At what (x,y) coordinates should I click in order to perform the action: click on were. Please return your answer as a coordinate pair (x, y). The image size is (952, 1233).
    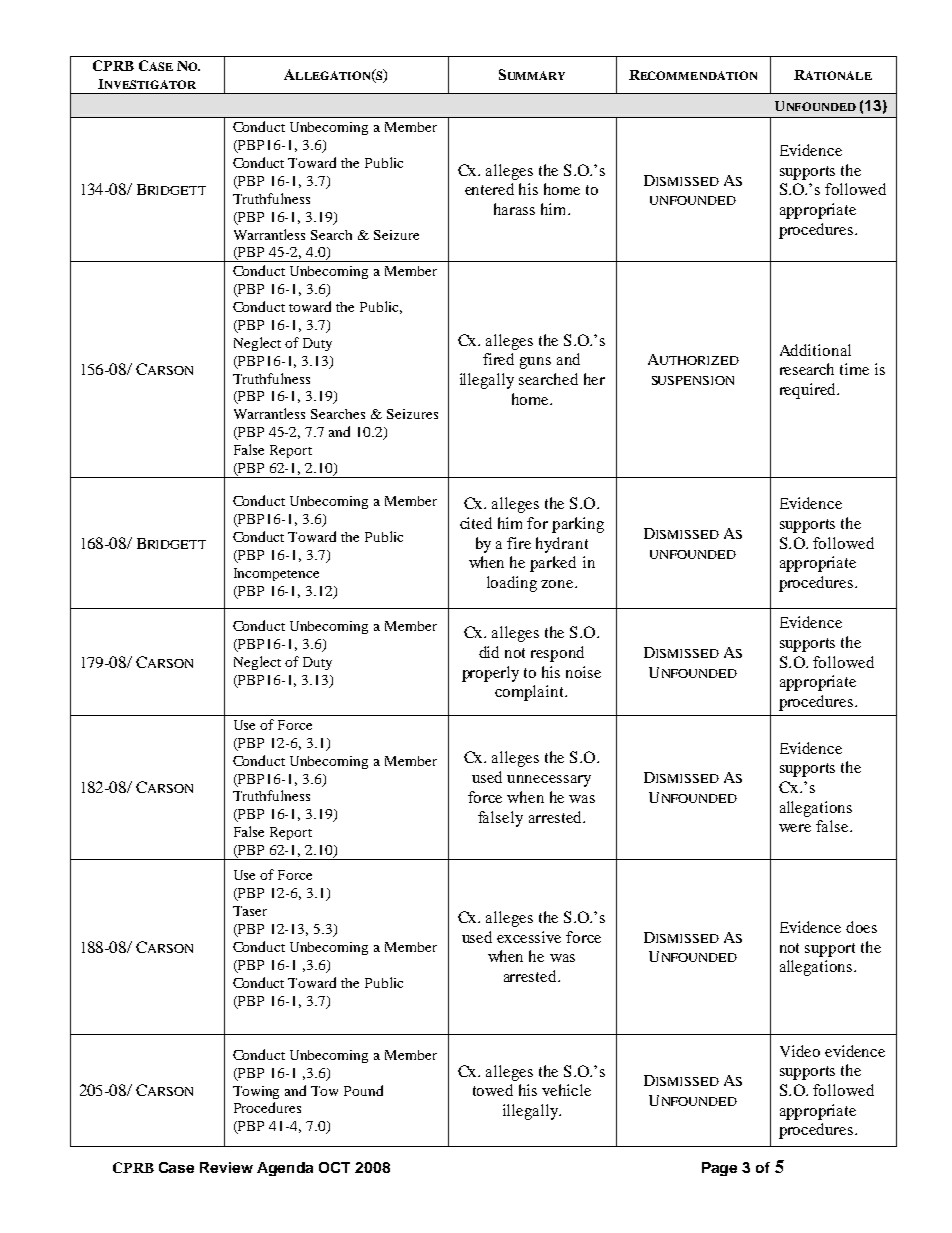
    Looking at the image, I should click on (795, 828).
